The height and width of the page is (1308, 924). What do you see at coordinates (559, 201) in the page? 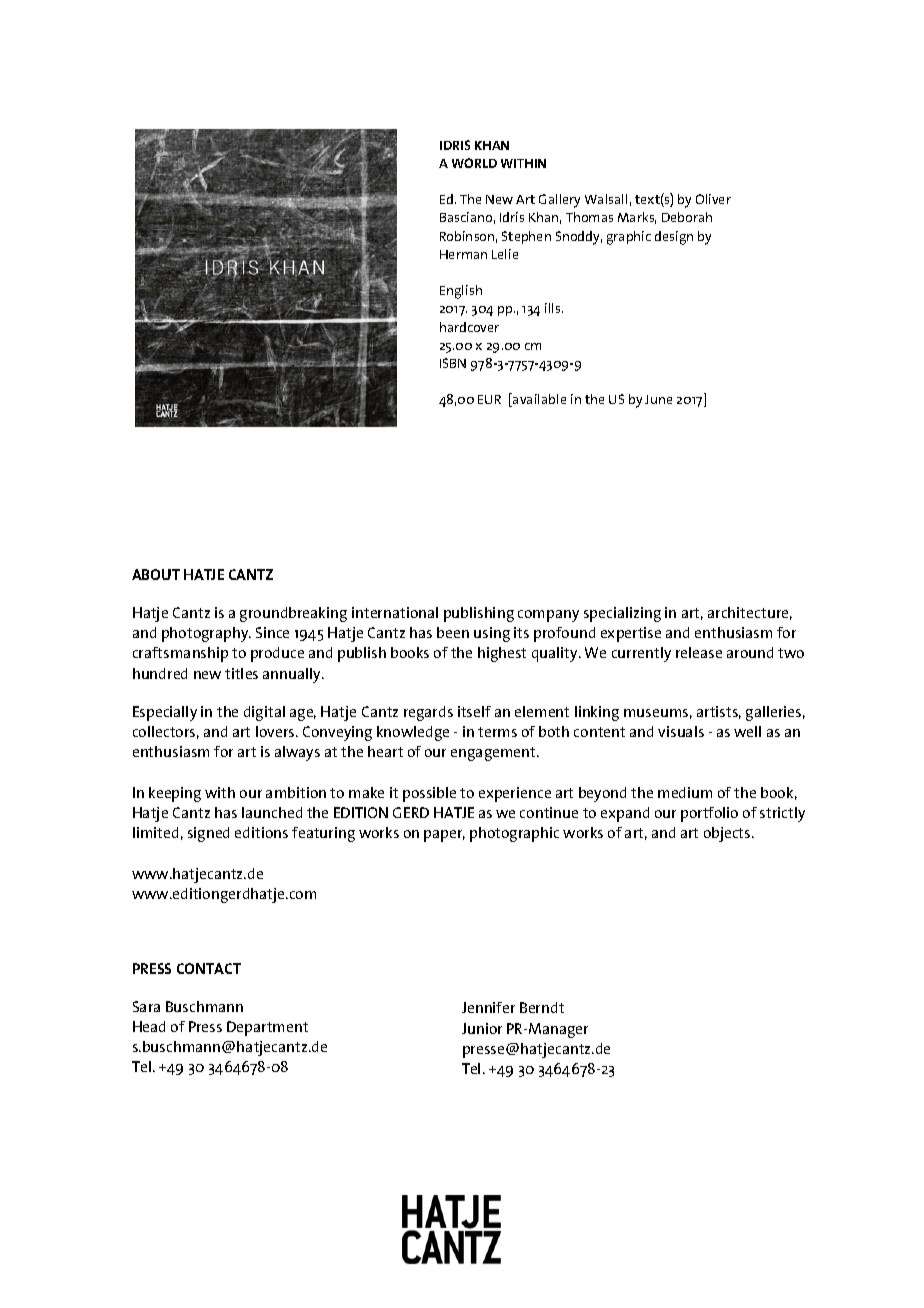
I see `Gallery` at bounding box center [559, 201].
